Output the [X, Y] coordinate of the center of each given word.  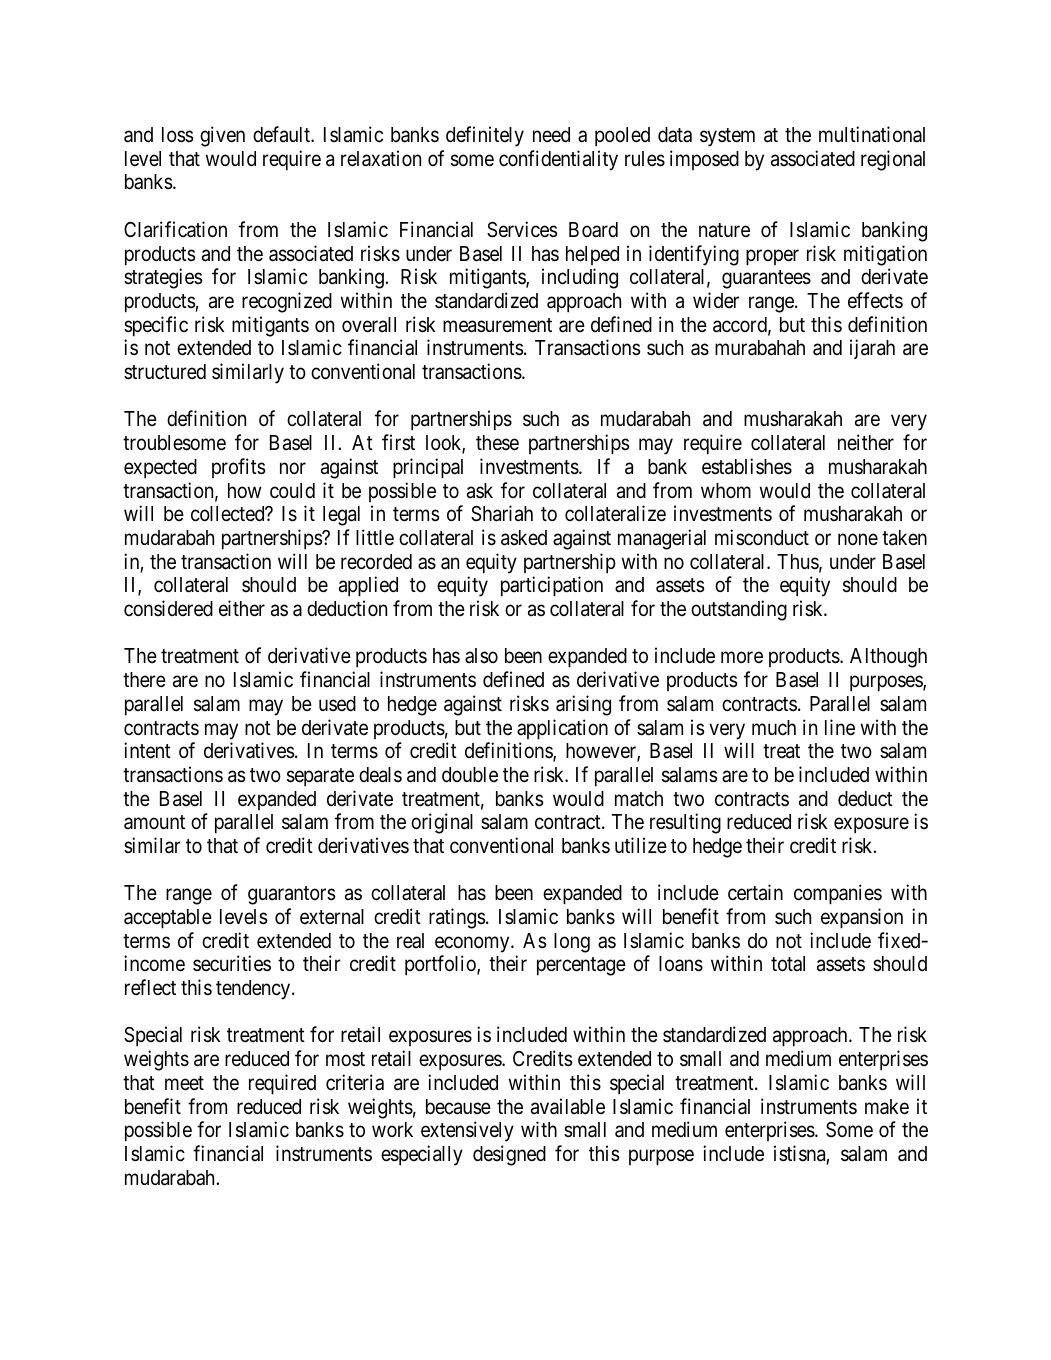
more [742, 658]
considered [168, 608]
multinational [872, 134]
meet [184, 1083]
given [222, 136]
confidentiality [558, 160]
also [481, 656]
